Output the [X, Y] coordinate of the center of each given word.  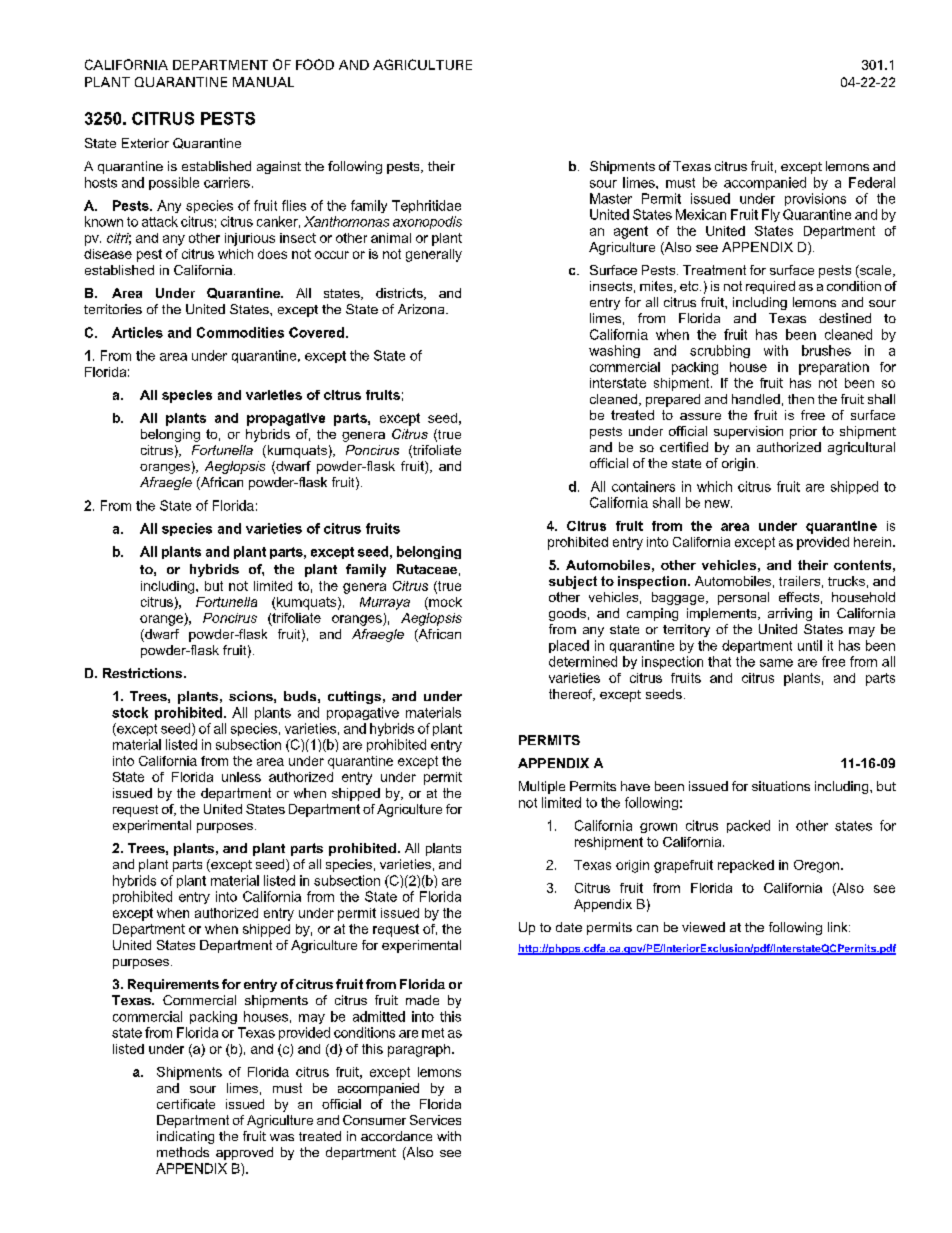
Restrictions [144, 673]
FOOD [315, 64]
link [839, 927]
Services [435, 1120]
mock [444, 602]
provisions [815, 199]
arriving [790, 614]
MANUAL [263, 82]
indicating [185, 1137]
